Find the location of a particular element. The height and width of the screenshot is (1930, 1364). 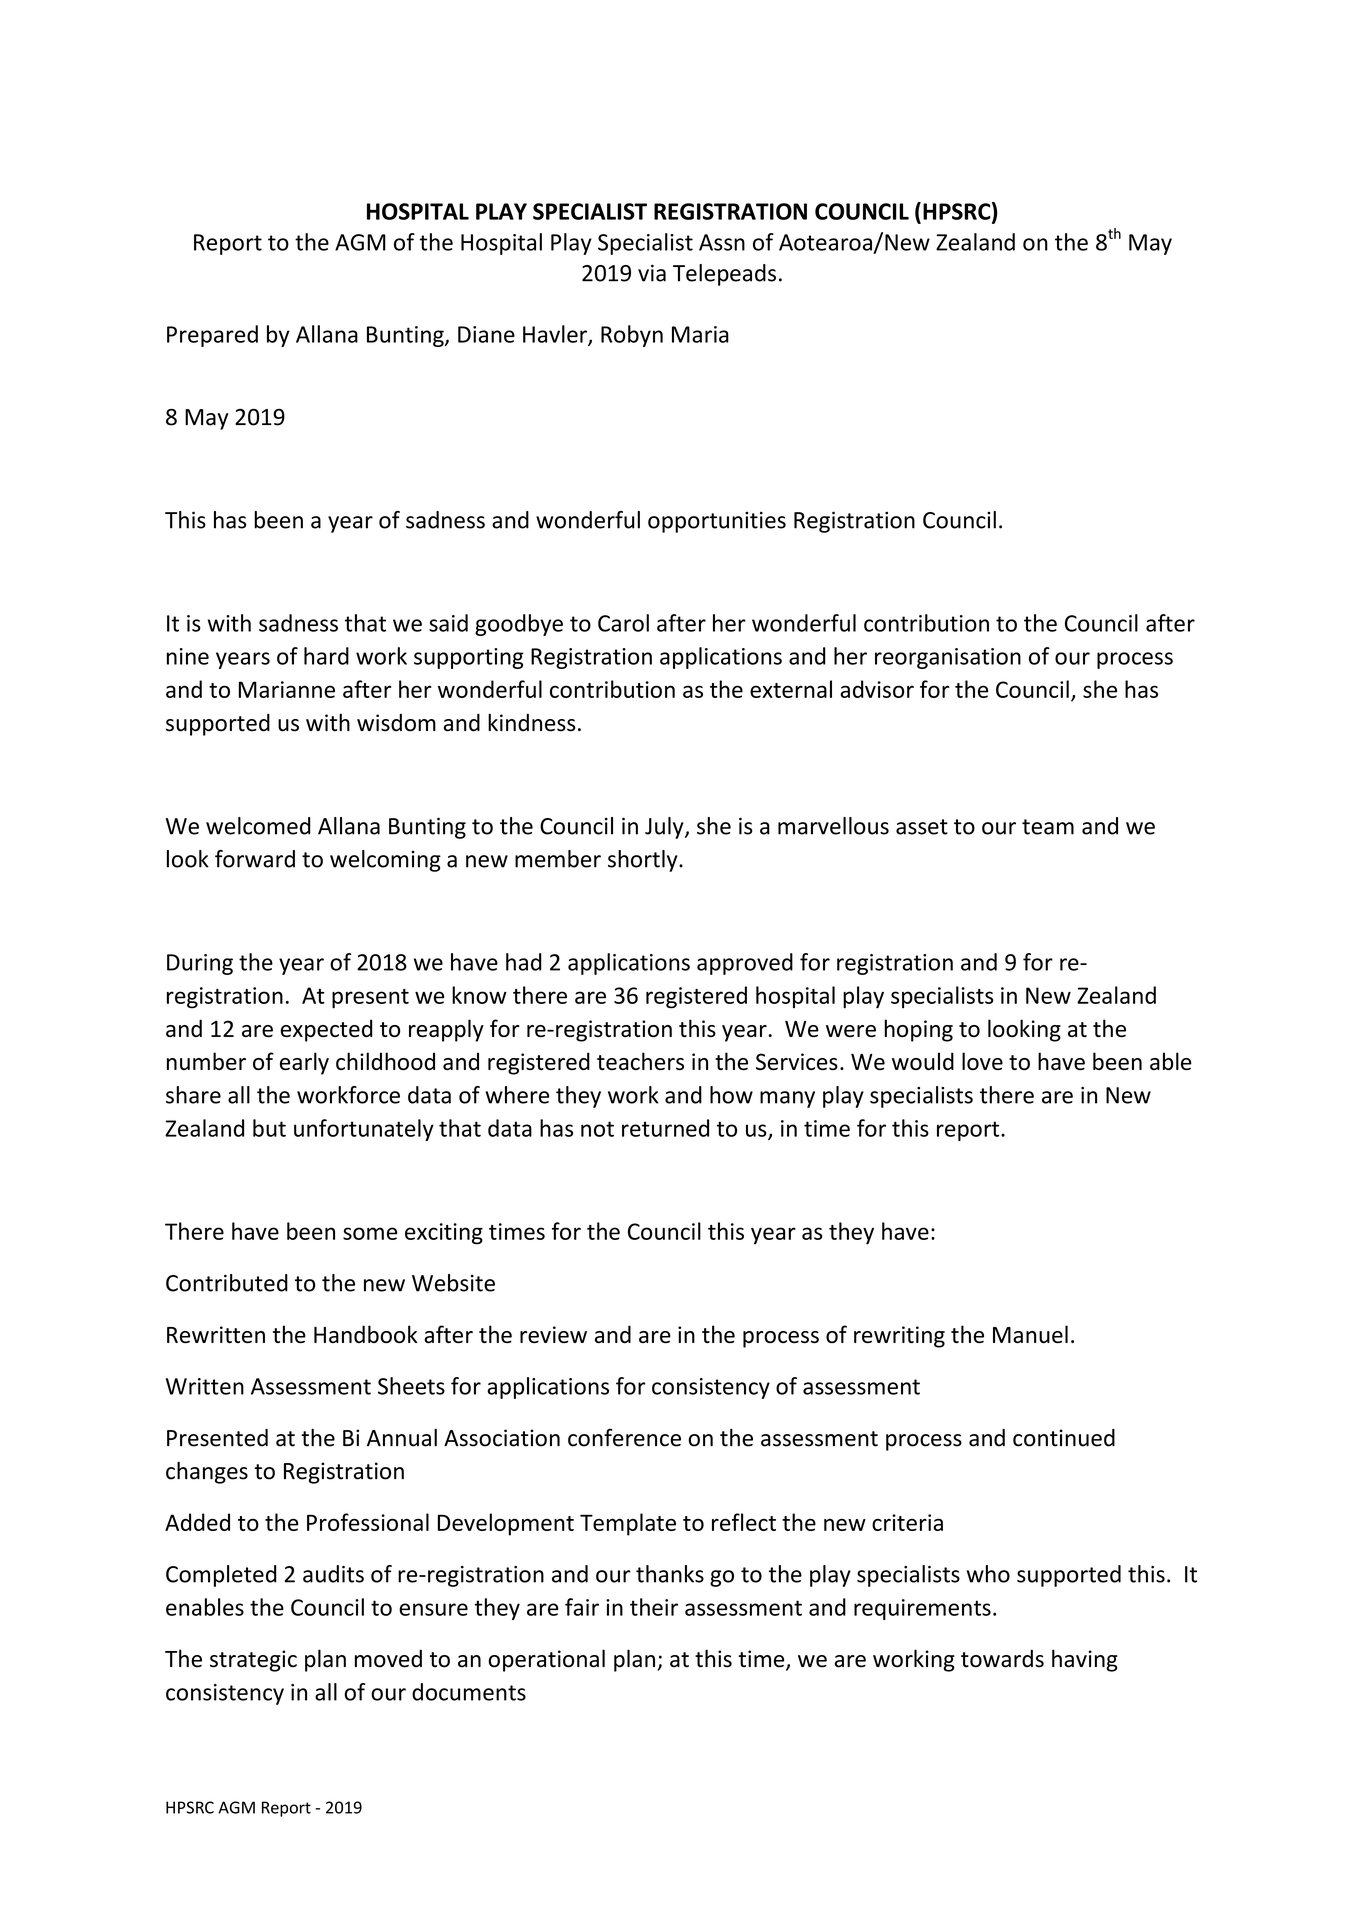

returned is located at coordinates (665, 1128).
